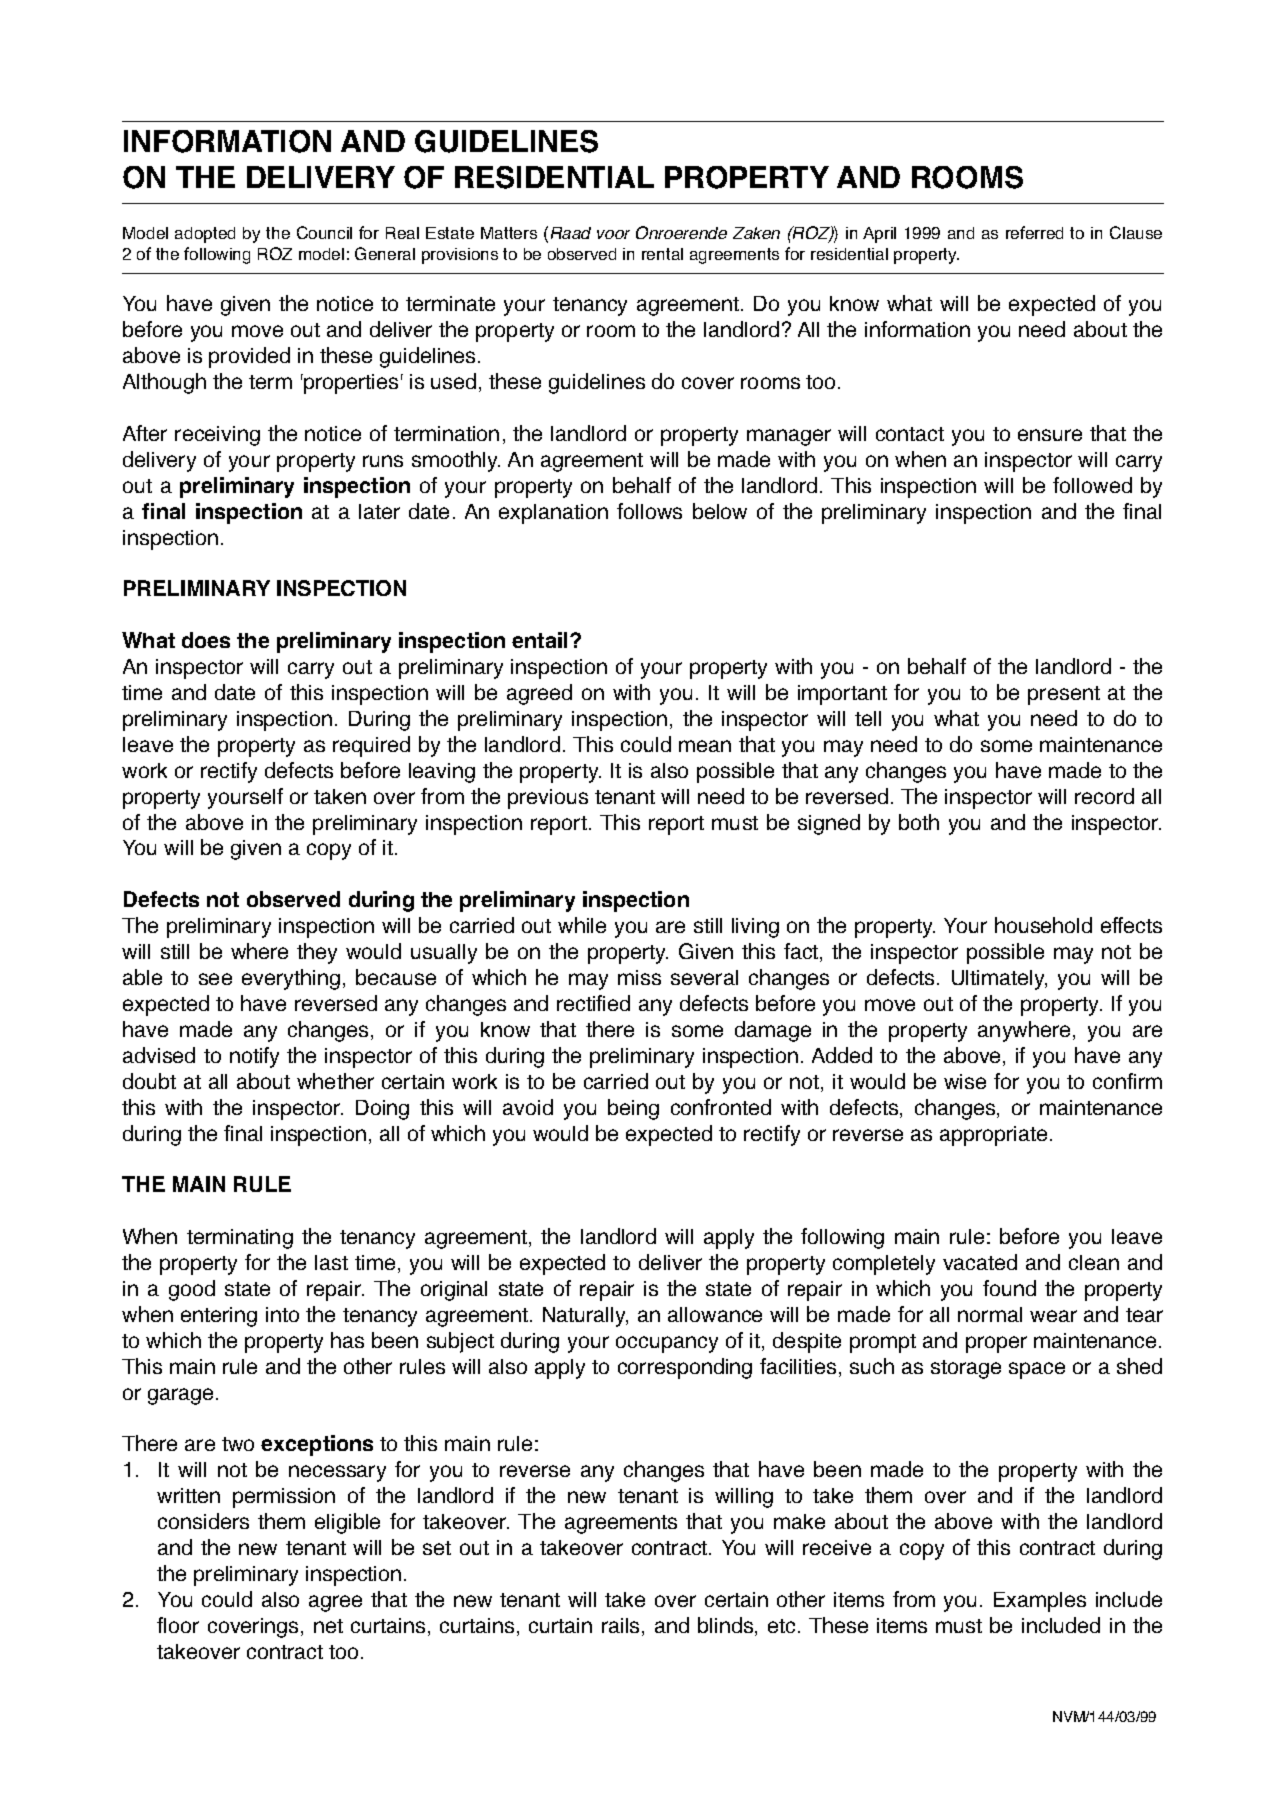 This image has height=1818, width=1286. I want to click on appropriate, so click(993, 1136).
